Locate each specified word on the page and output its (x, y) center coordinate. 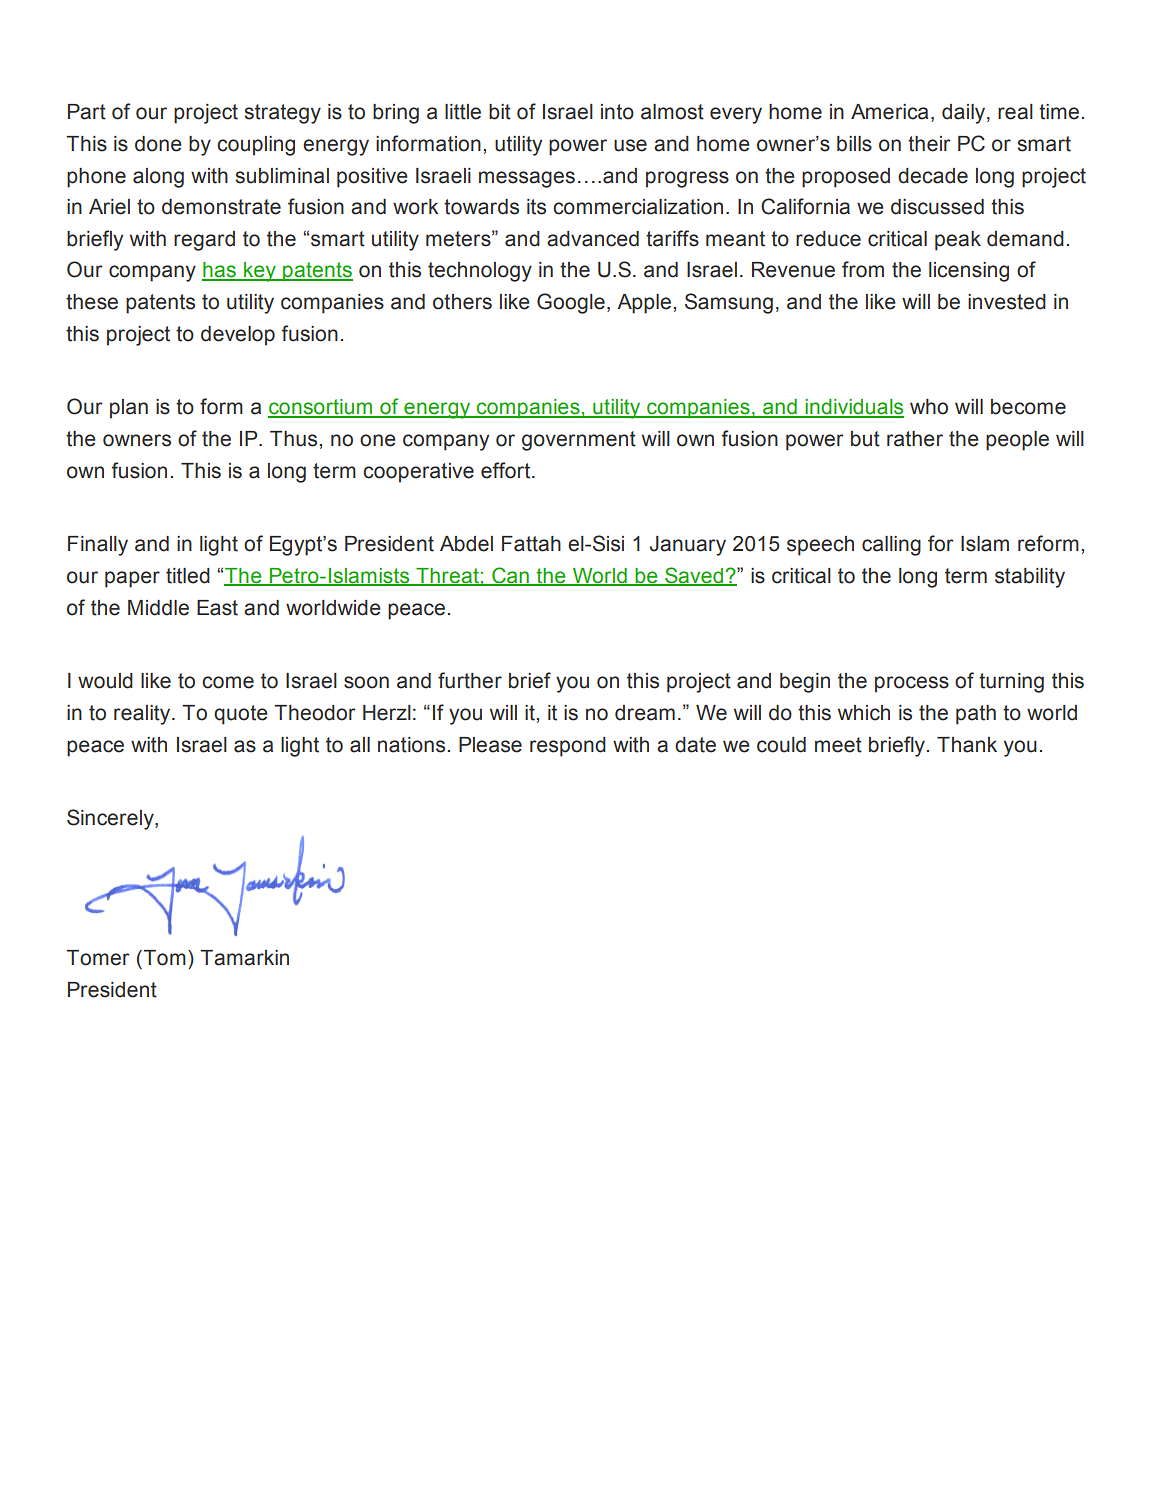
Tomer (98, 958)
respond (568, 747)
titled (188, 576)
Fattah (531, 544)
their (929, 144)
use (630, 145)
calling (891, 546)
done (158, 144)
